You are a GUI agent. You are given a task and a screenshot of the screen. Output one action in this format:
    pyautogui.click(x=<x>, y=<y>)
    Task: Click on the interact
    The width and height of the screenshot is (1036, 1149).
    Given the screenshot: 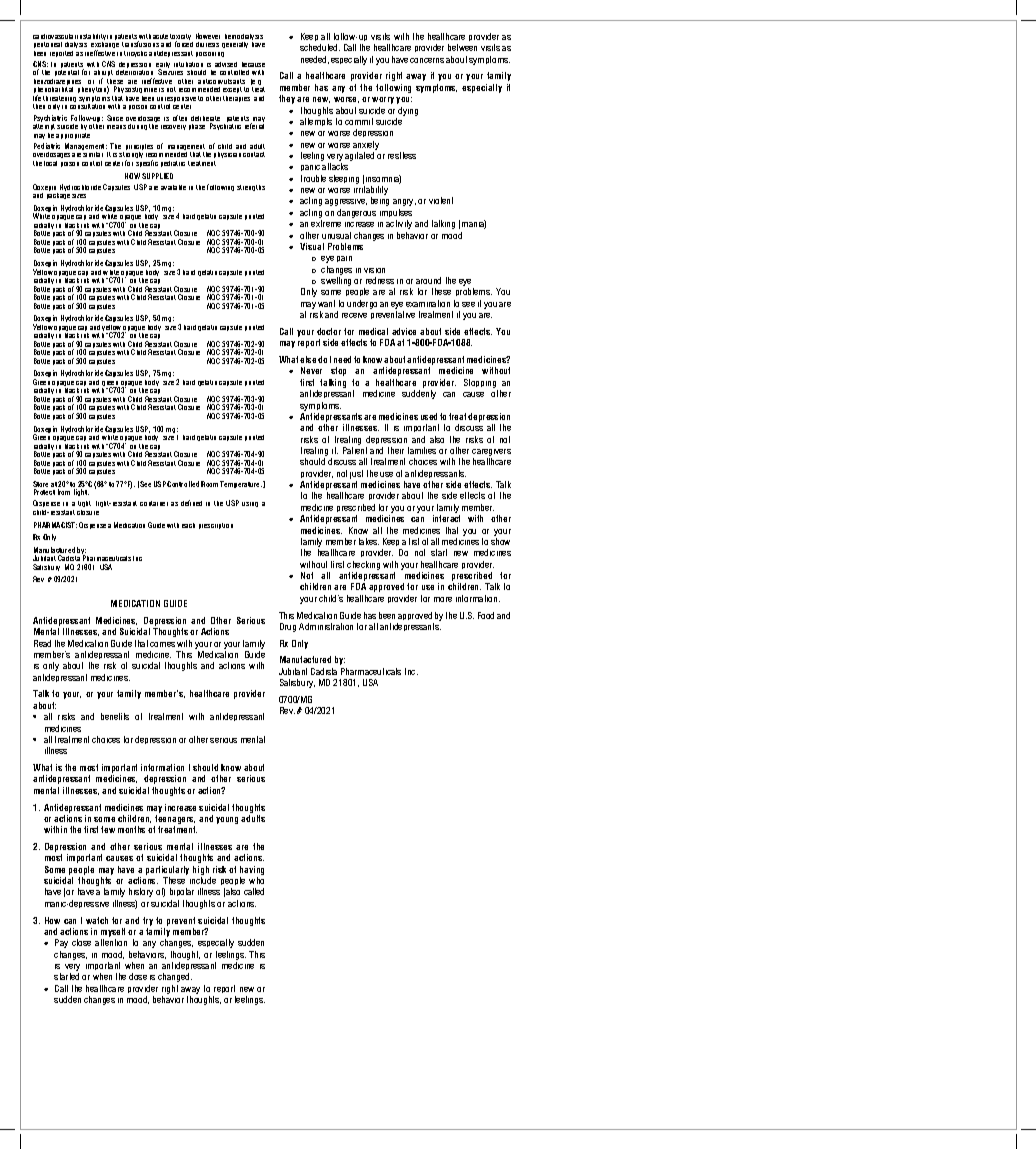 What is the action you would take?
    pyautogui.click(x=446, y=518)
